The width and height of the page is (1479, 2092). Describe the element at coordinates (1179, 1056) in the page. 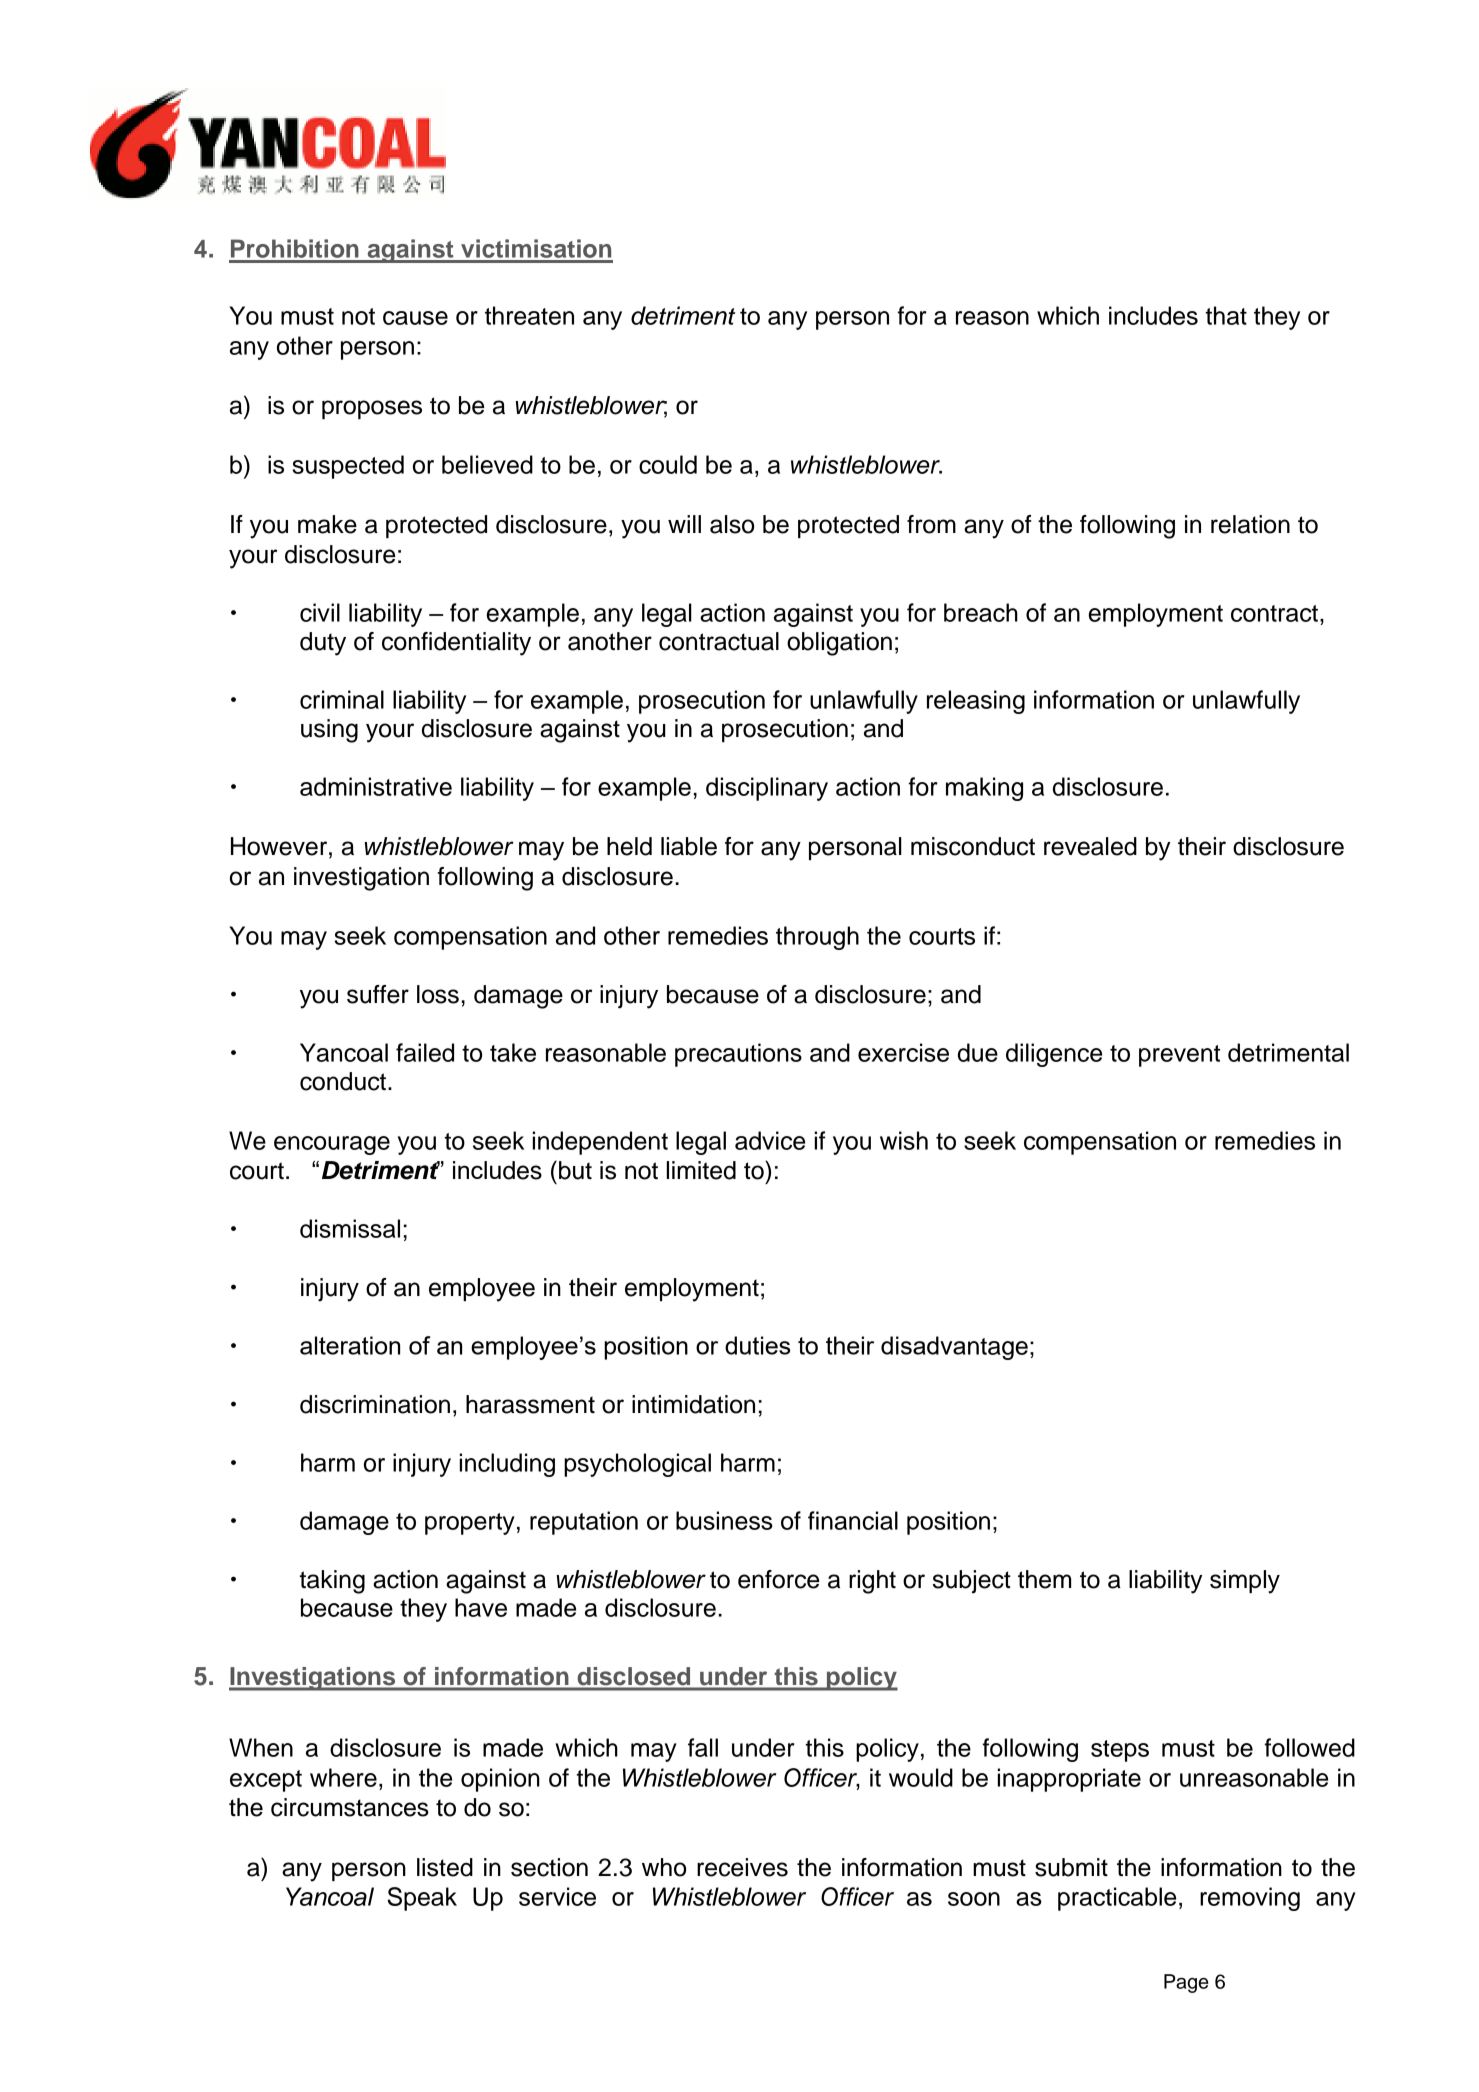

I see `prevent` at that location.
